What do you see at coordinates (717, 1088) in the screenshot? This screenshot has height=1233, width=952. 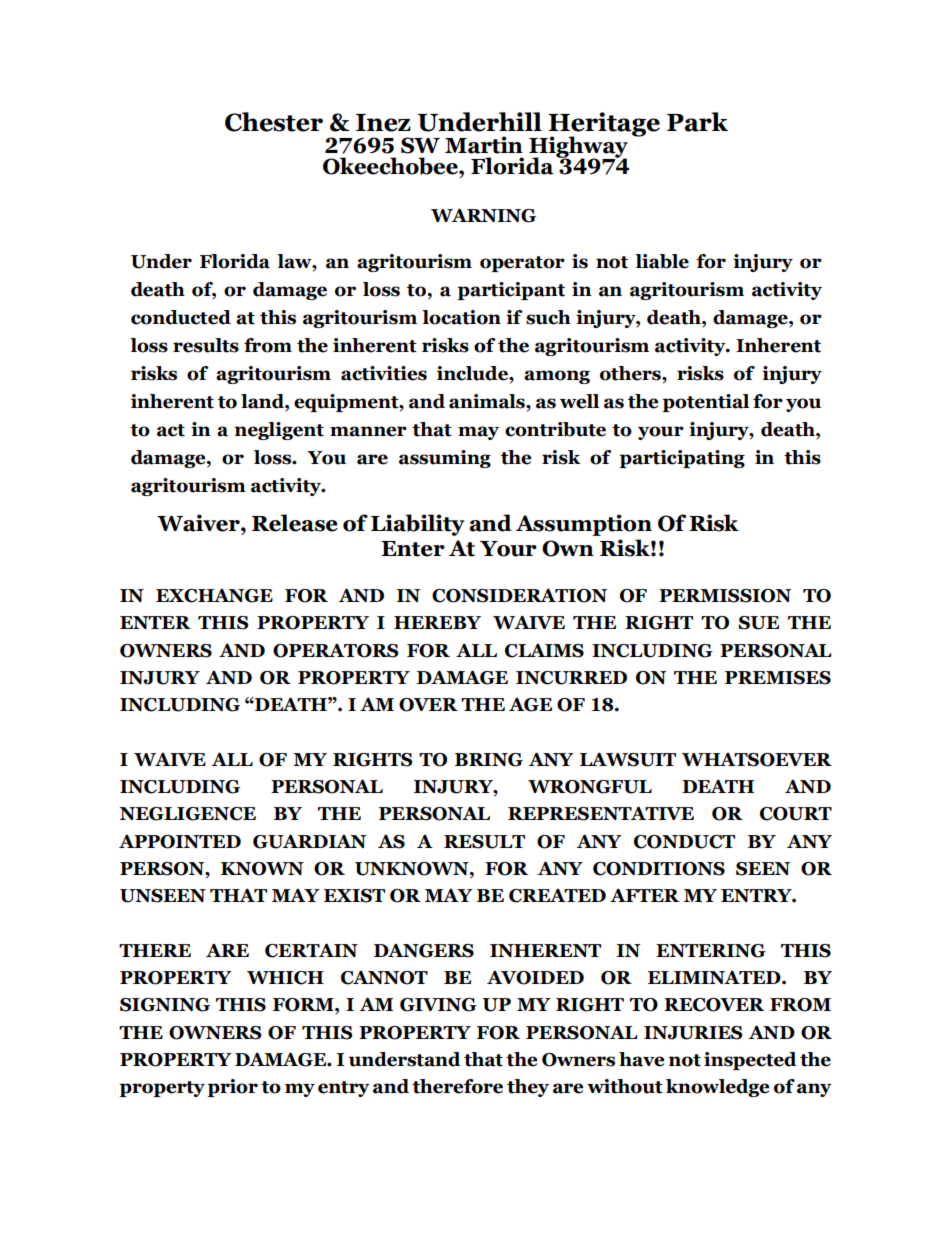 I see `knowledge` at bounding box center [717, 1088].
